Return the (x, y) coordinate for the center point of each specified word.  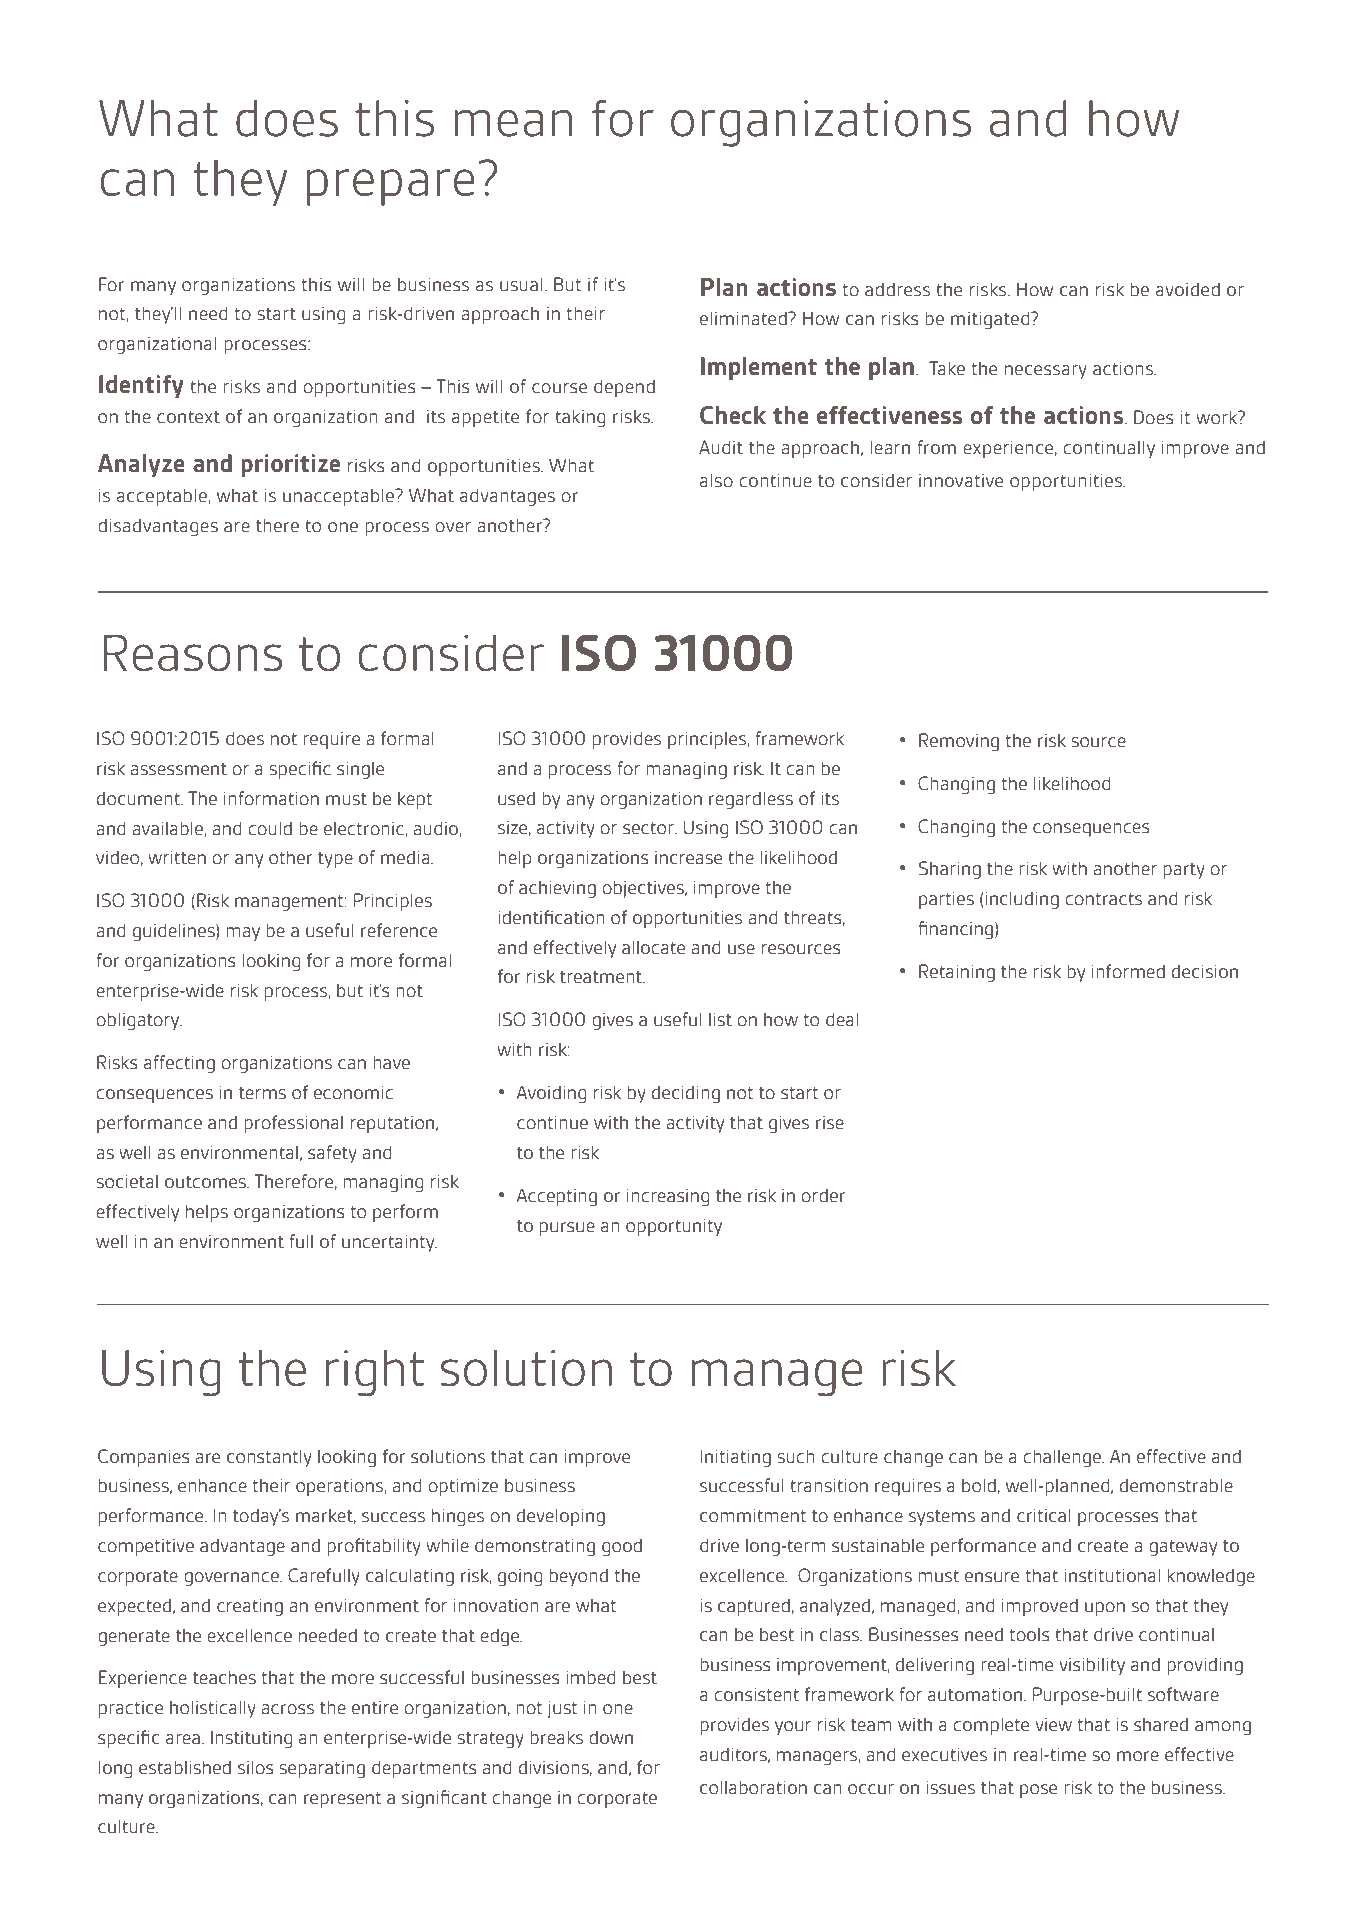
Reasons (193, 652)
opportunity (674, 1227)
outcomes (206, 1182)
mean (513, 123)
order (823, 1195)
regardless (751, 800)
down (611, 1737)
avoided (1188, 289)
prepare (391, 187)
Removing (959, 742)
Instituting (251, 1739)
